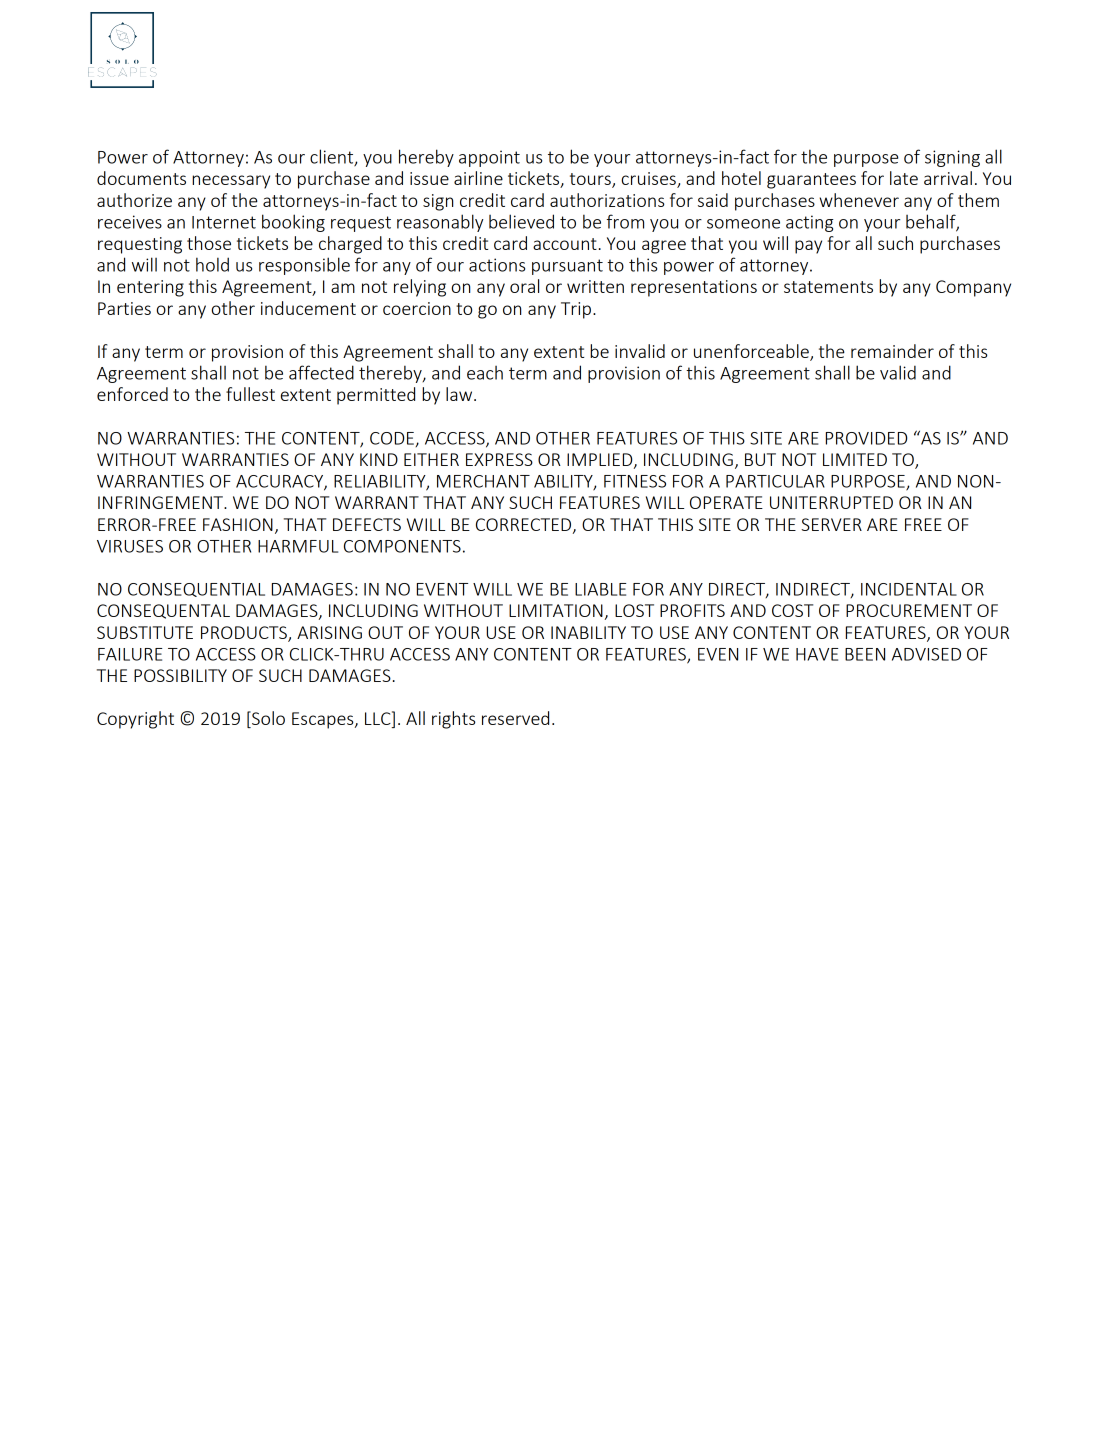  I want to click on tours, so click(591, 180).
